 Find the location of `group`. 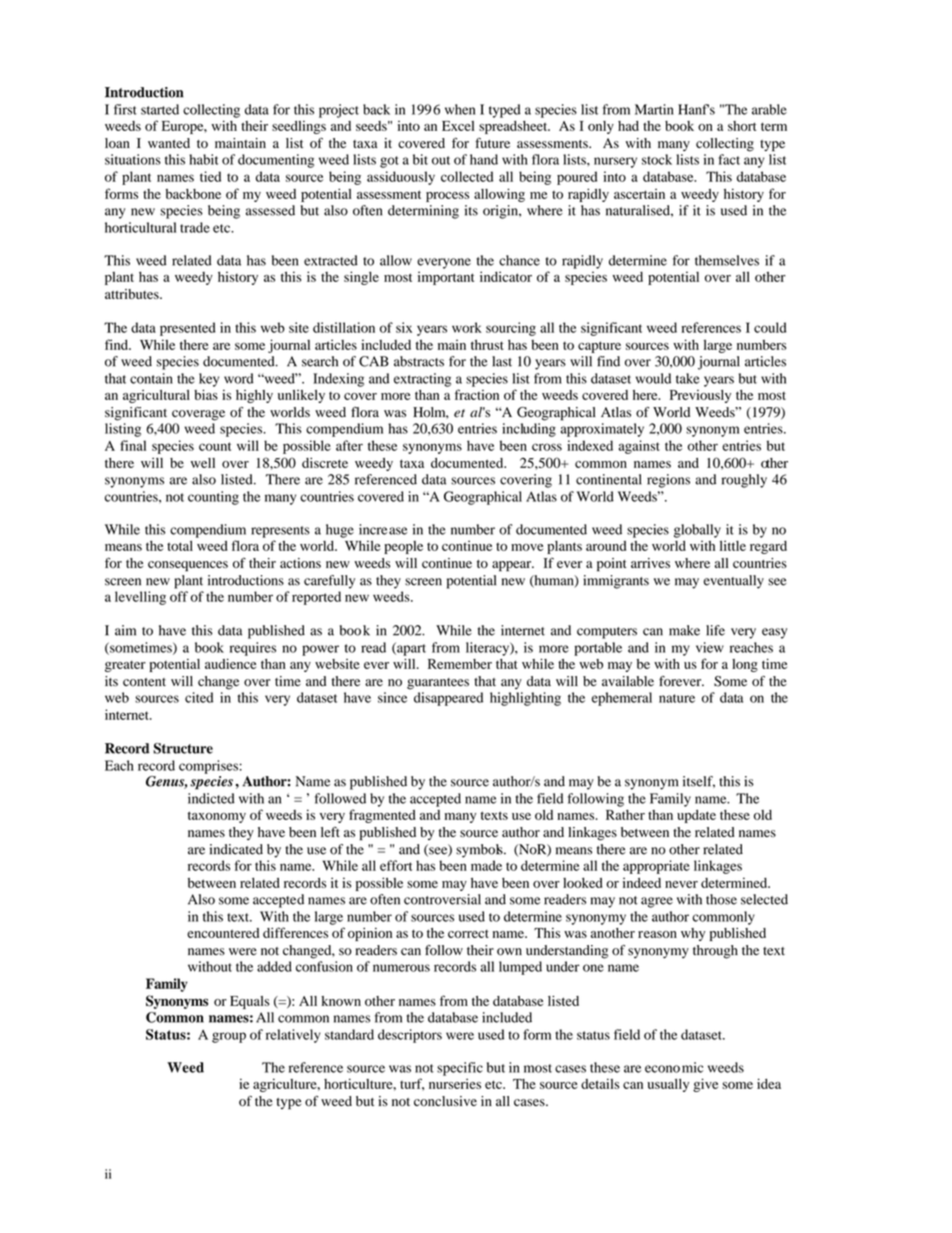

group is located at coordinates (229, 1037).
